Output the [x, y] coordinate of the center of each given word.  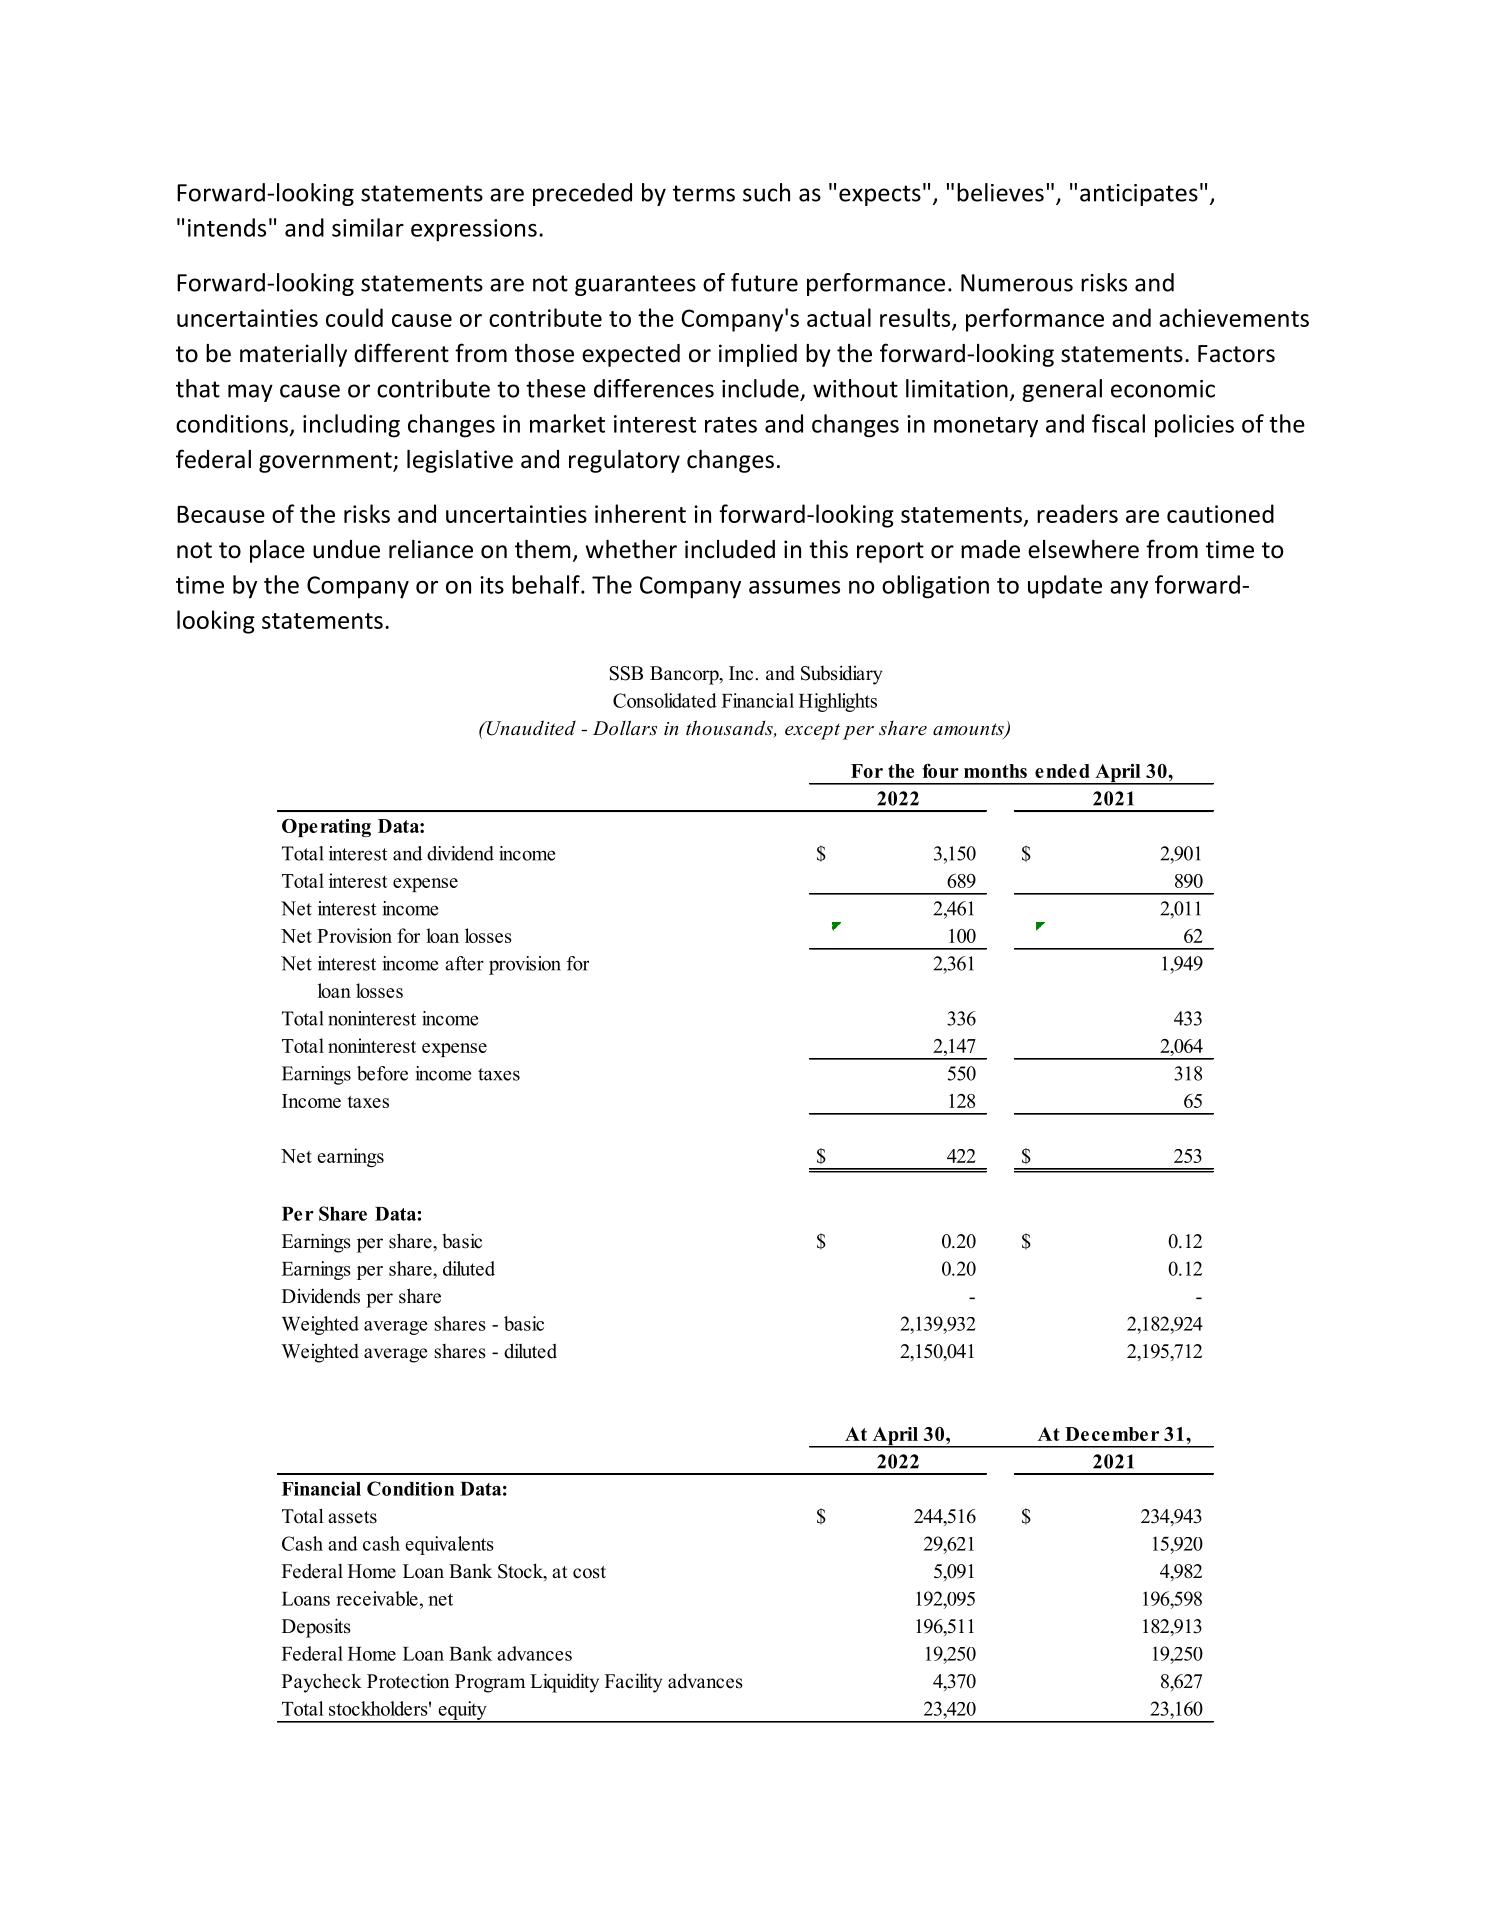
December [1112, 1434]
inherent [640, 513]
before [382, 1073]
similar [368, 227]
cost [589, 1572]
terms [704, 193]
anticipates [1139, 195]
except [812, 732]
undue [346, 549]
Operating [326, 828]
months [995, 771]
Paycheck [322, 1683]
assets [352, 1517]
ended [1062, 771]
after [464, 963]
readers [1077, 513]
